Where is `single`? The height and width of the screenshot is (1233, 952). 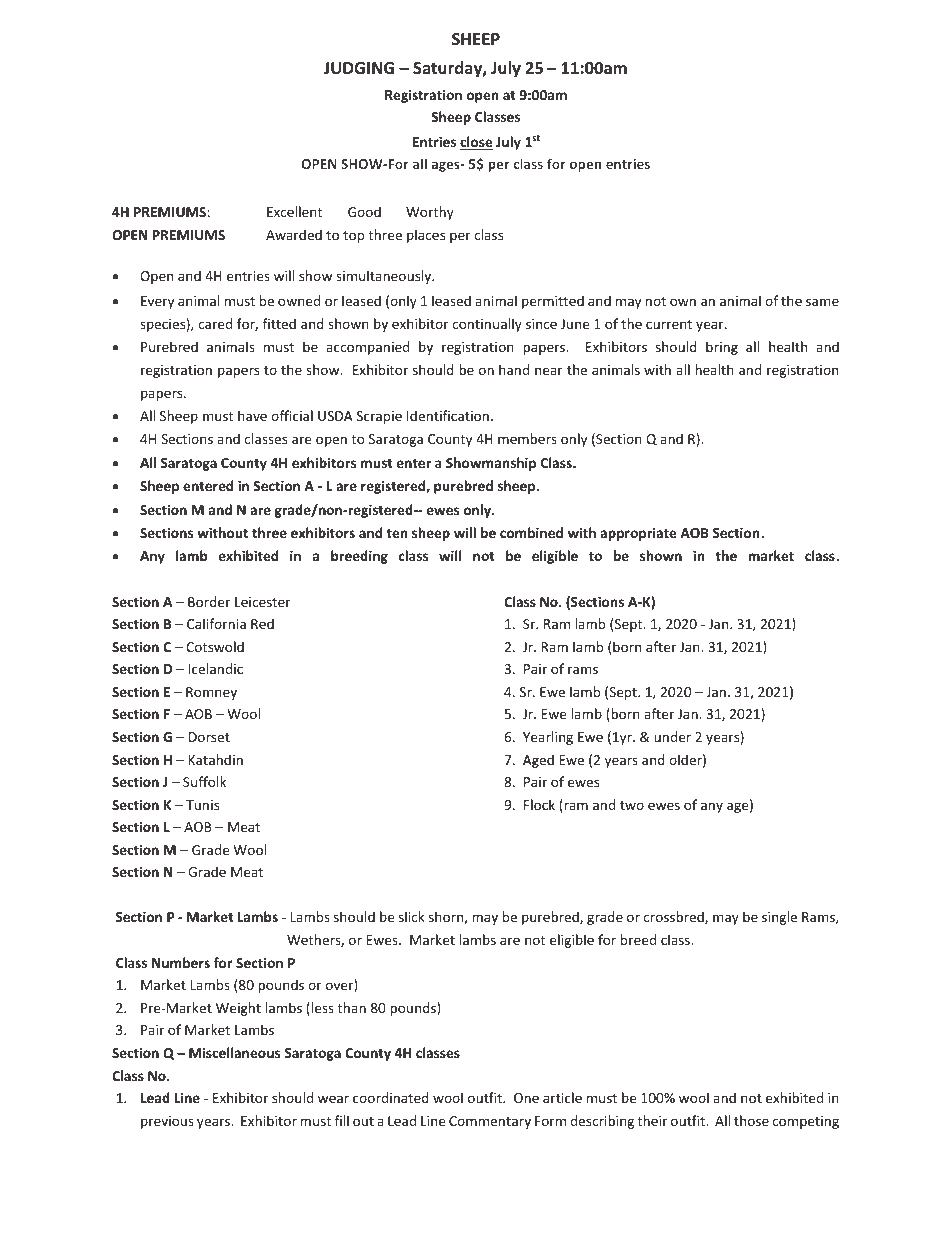
single is located at coordinates (779, 918).
